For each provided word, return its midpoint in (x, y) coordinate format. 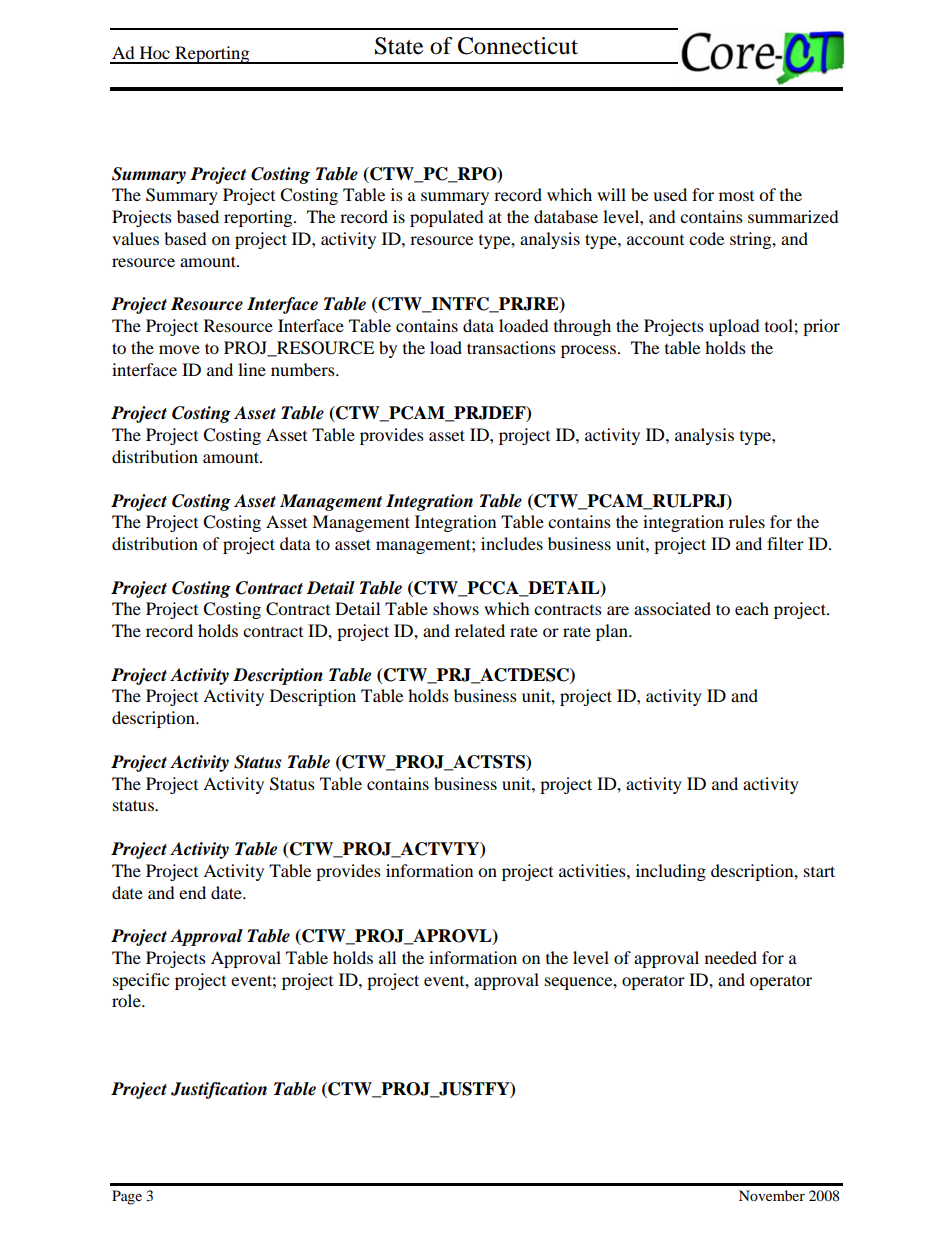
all (387, 957)
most (736, 196)
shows (456, 608)
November (772, 1195)
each (752, 608)
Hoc (155, 52)
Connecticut (518, 46)
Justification (219, 1090)
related (480, 630)
